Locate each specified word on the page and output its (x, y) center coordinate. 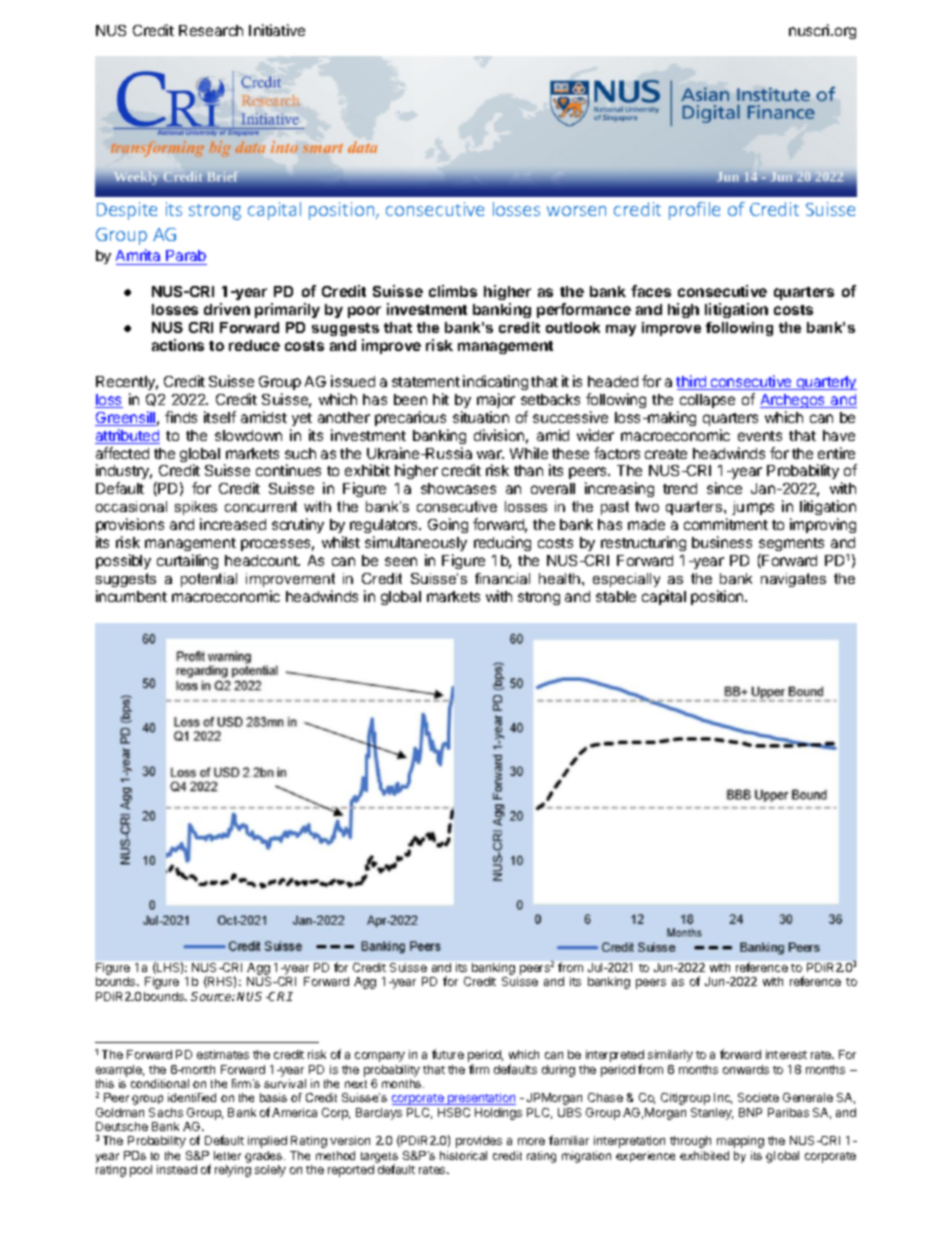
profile (694, 211)
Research (211, 30)
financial (502, 578)
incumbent (131, 596)
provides (479, 1142)
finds (181, 417)
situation (481, 417)
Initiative (277, 30)
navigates (793, 580)
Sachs (166, 1112)
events (760, 436)
